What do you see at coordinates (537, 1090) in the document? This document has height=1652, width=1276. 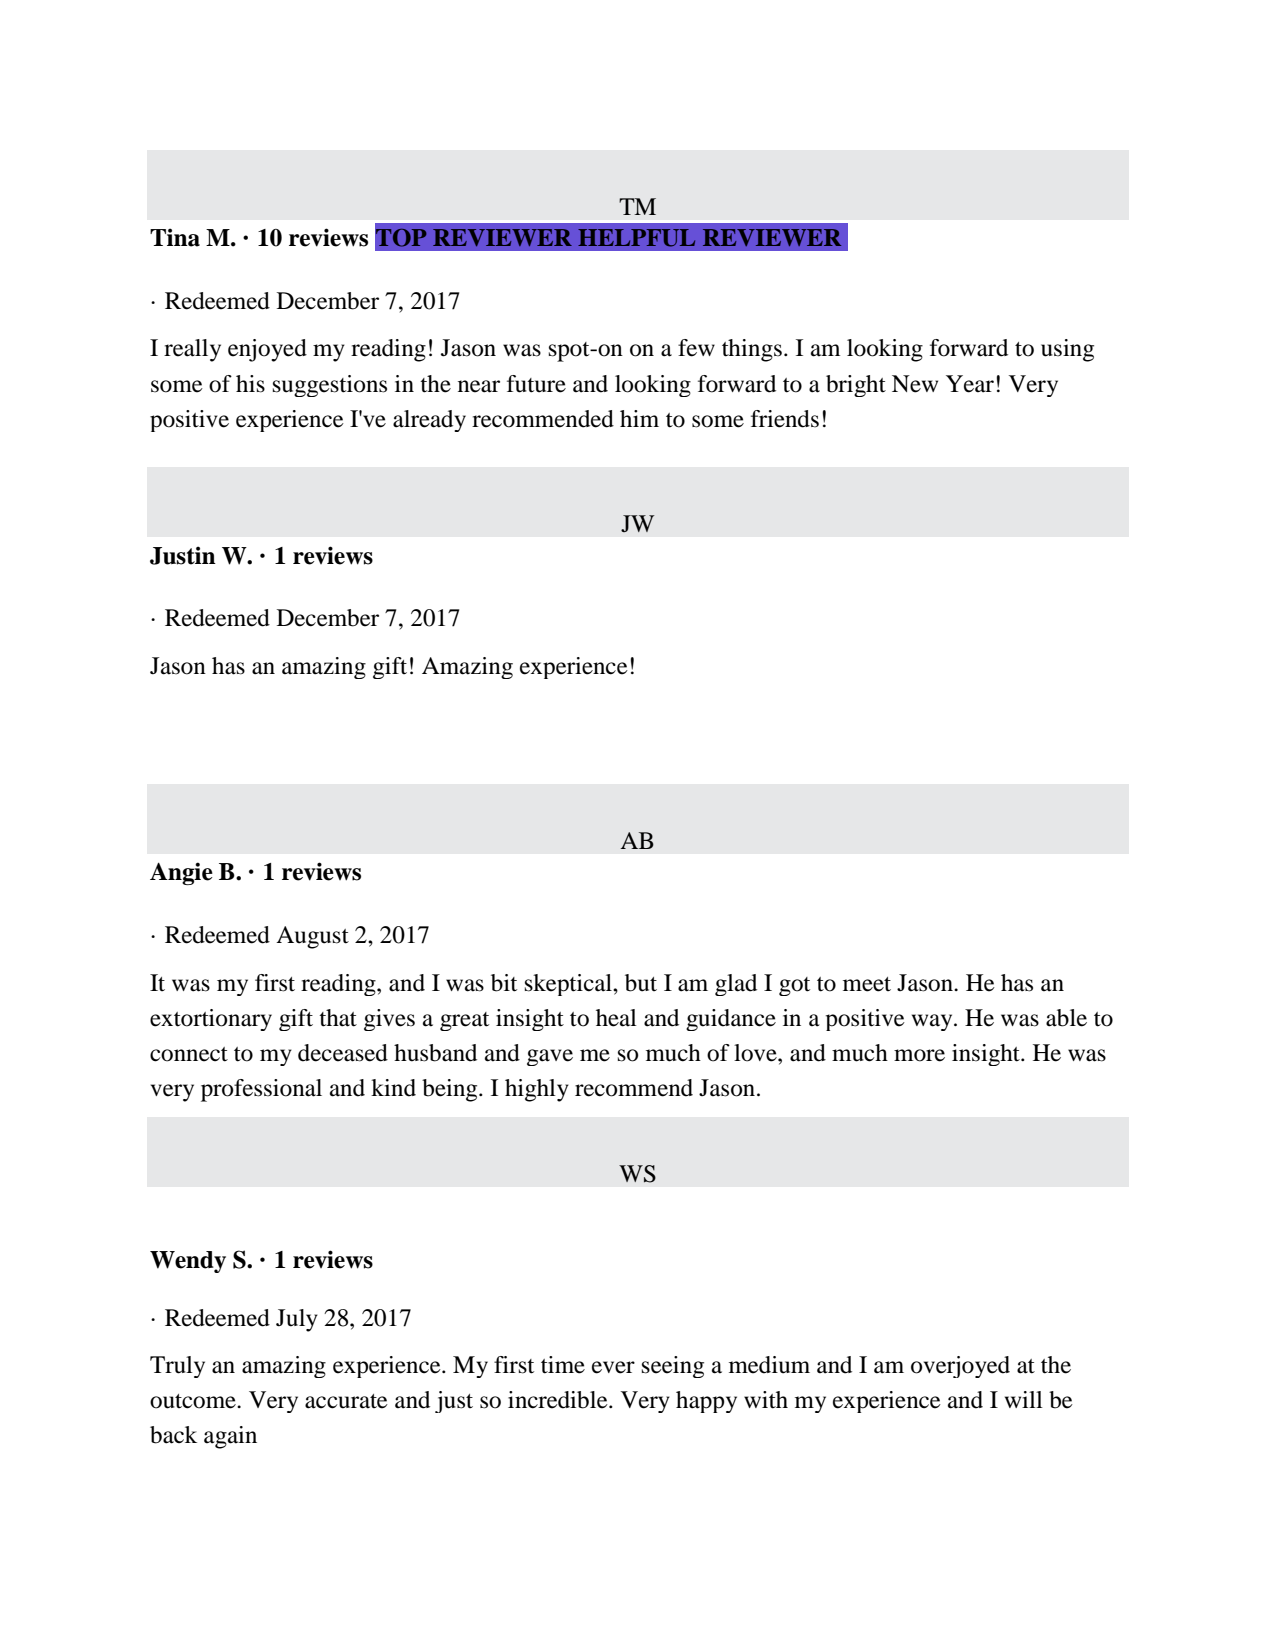 I see `highly` at bounding box center [537, 1090].
